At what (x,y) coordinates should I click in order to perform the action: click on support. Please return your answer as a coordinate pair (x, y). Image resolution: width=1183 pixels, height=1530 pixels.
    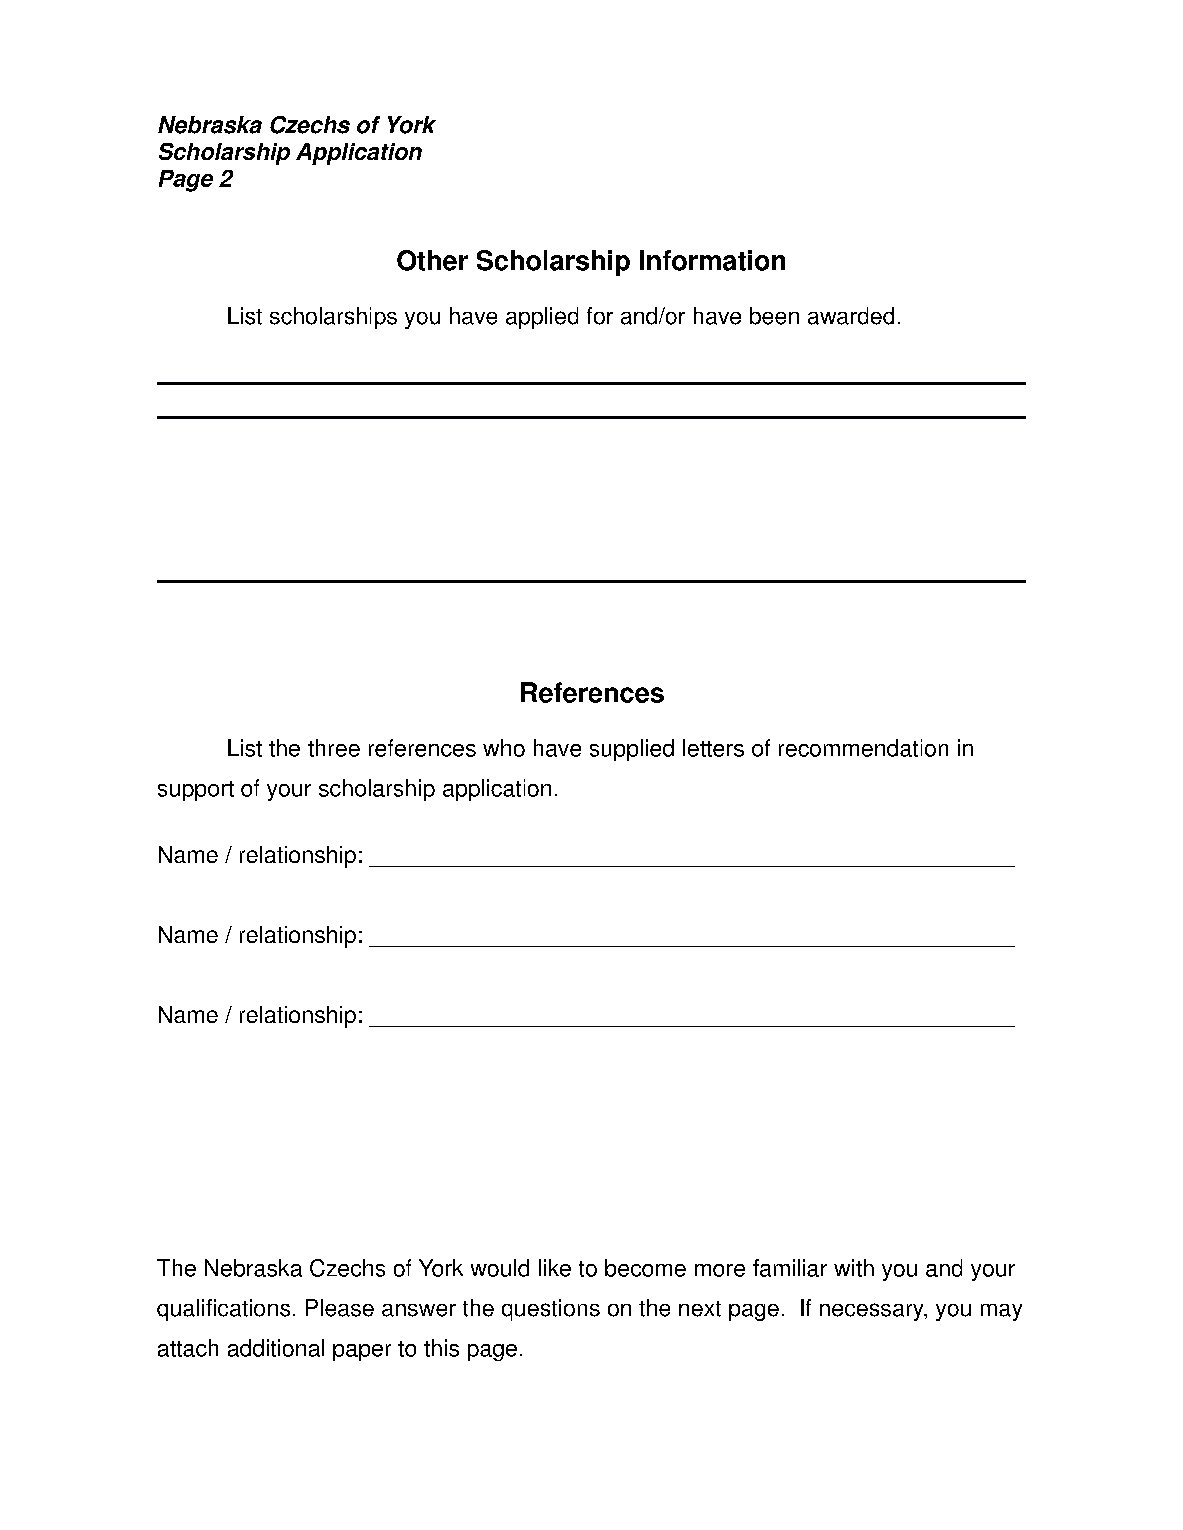
    Looking at the image, I should click on (196, 791).
